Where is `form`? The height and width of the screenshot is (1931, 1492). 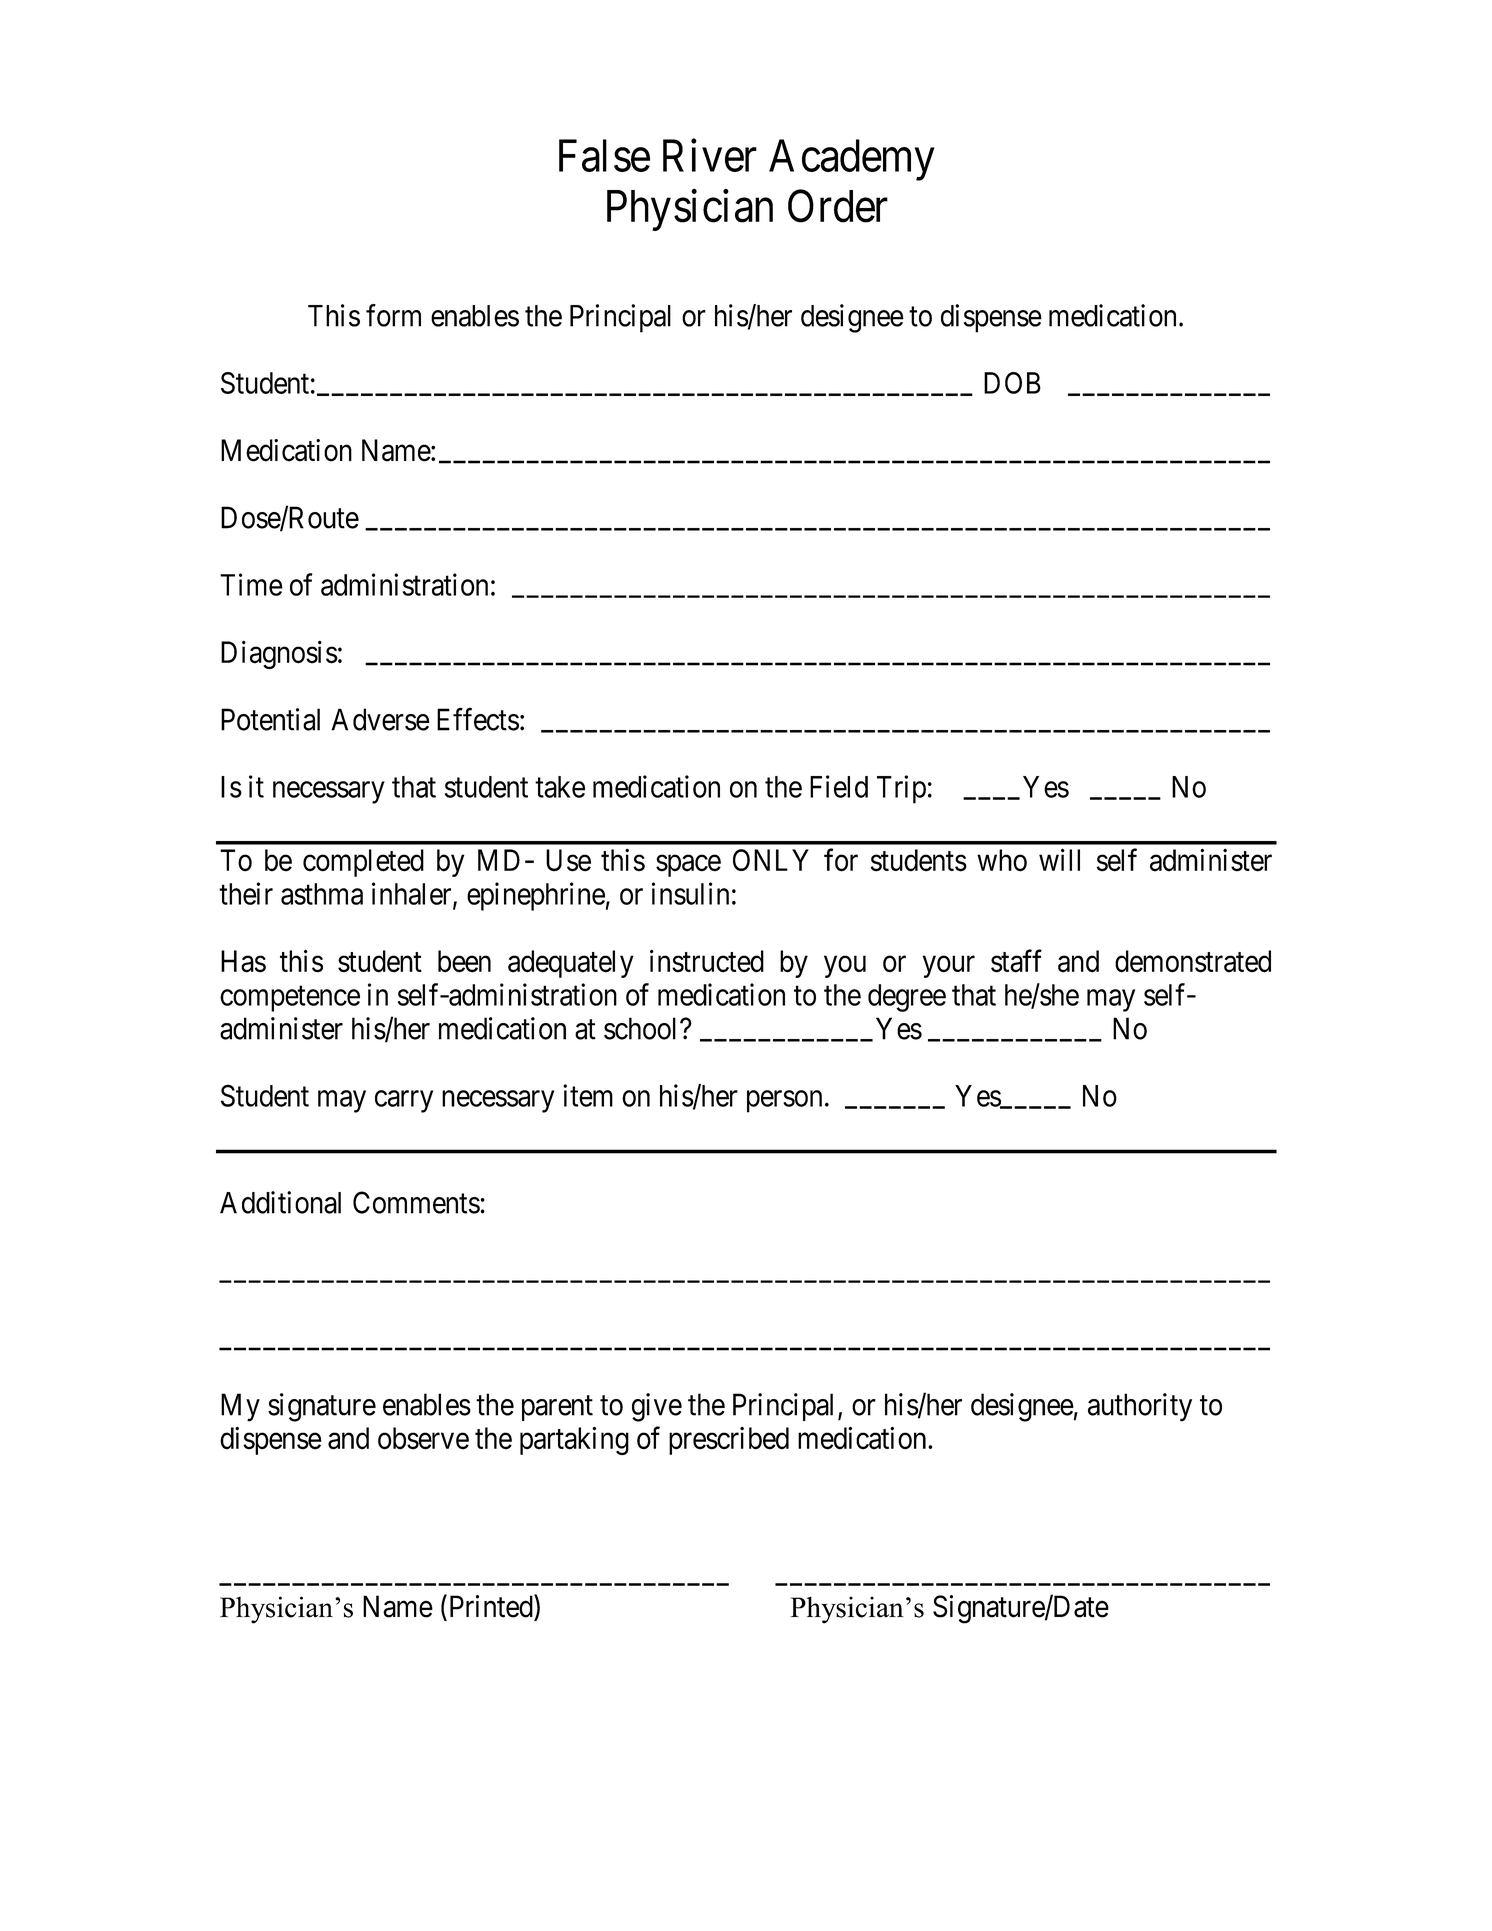 form is located at coordinates (393, 315).
